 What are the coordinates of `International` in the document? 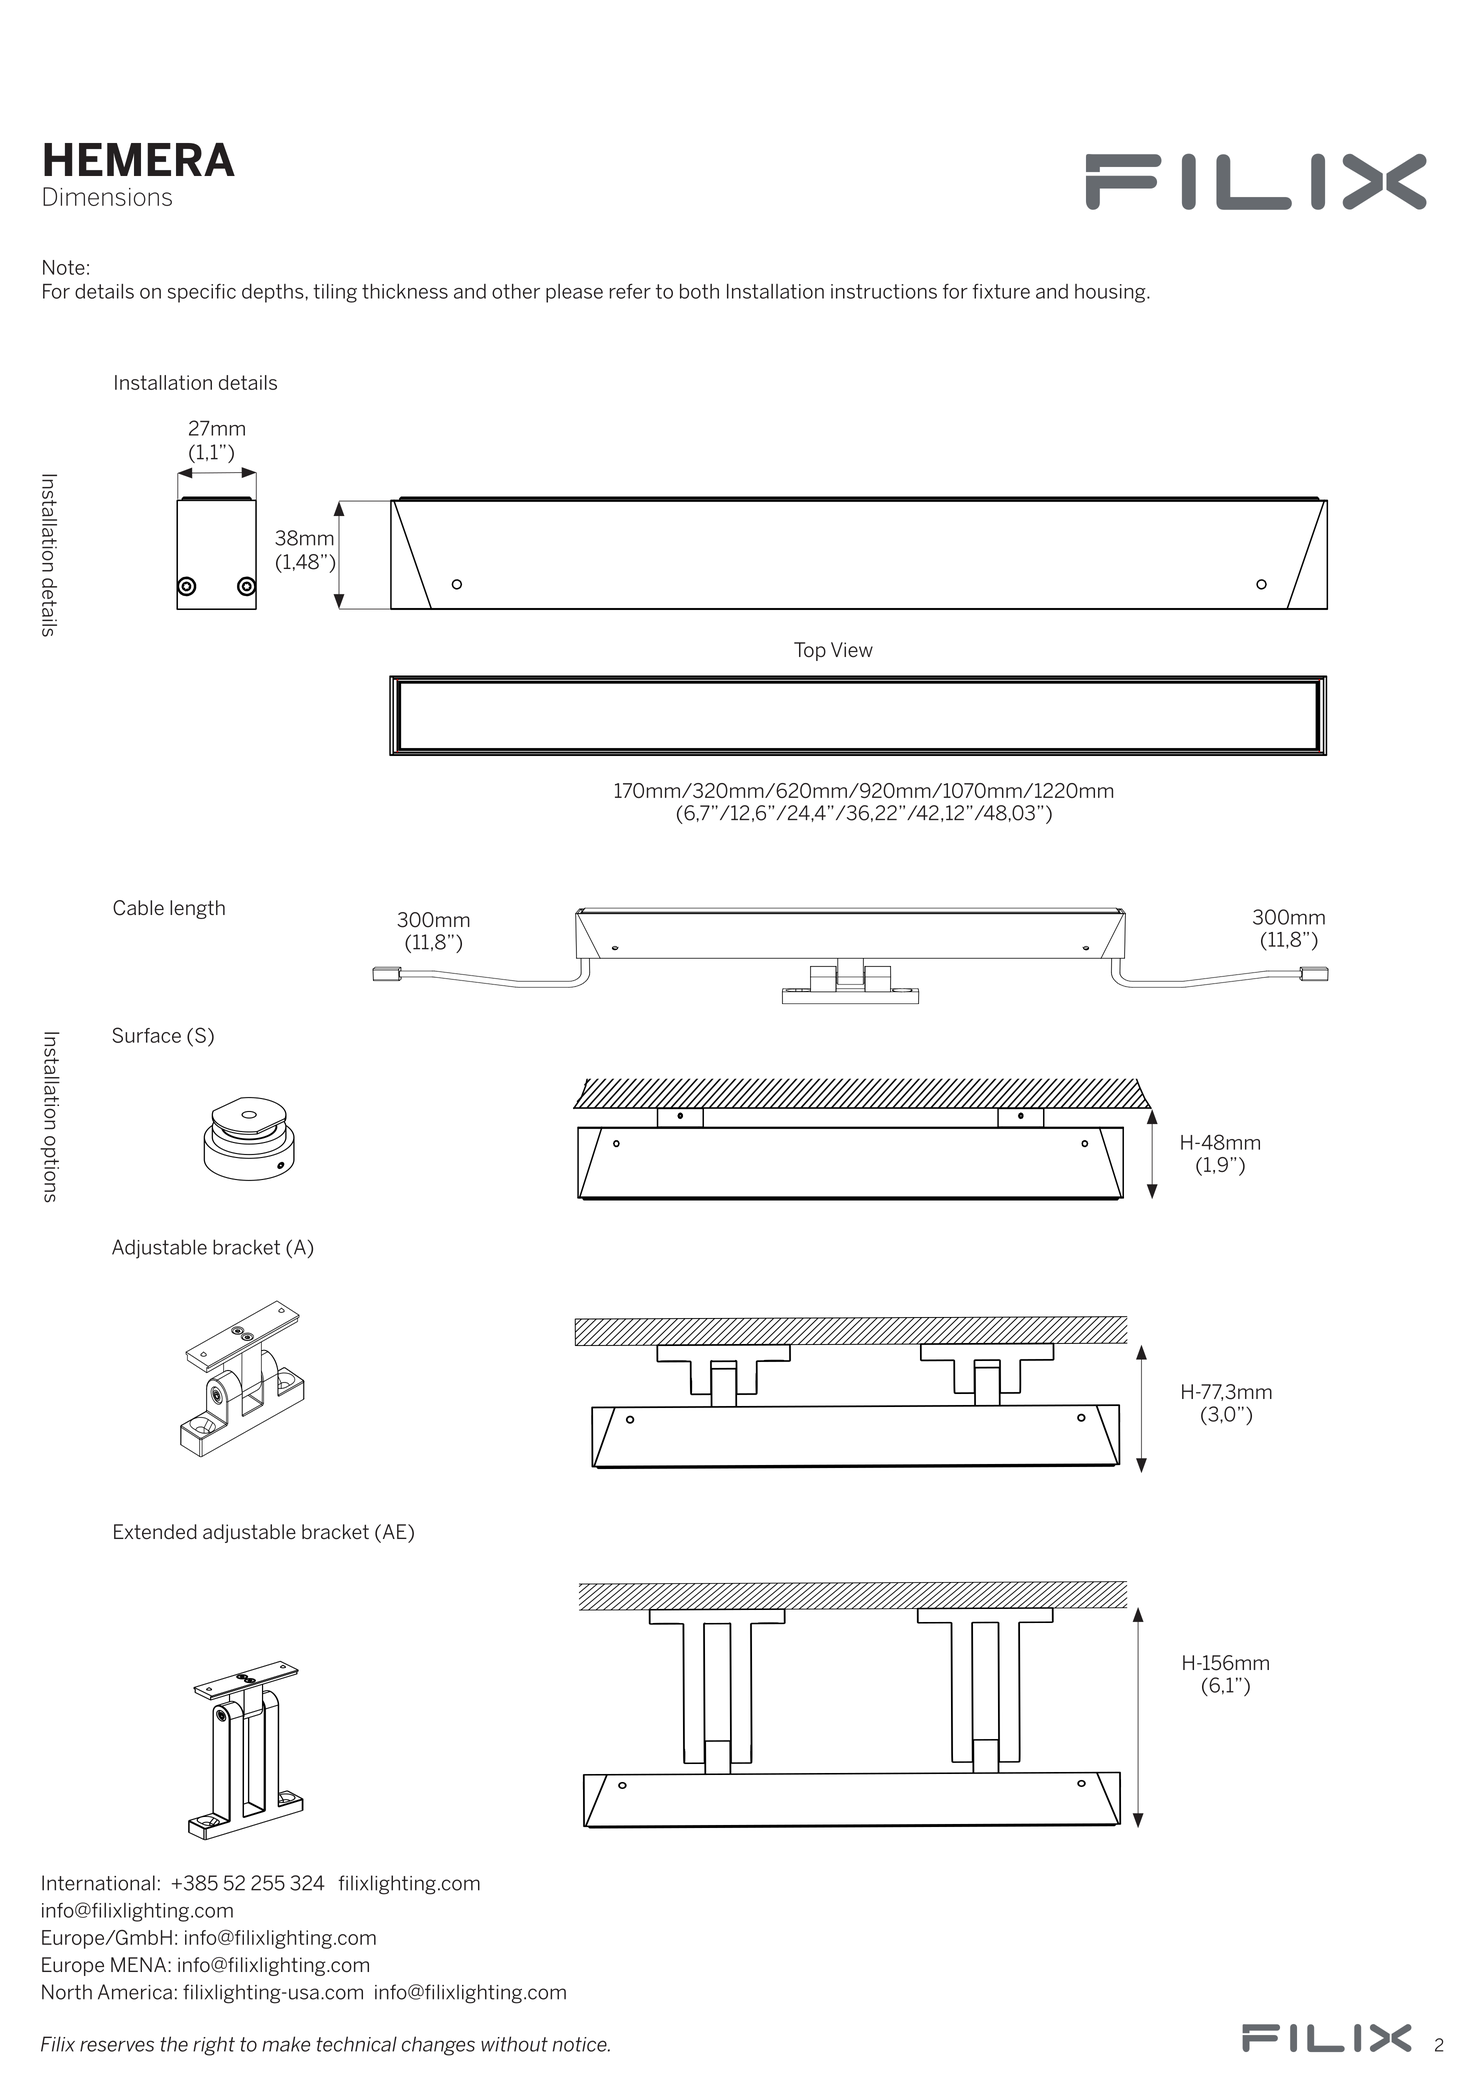 It's located at (98, 1883).
